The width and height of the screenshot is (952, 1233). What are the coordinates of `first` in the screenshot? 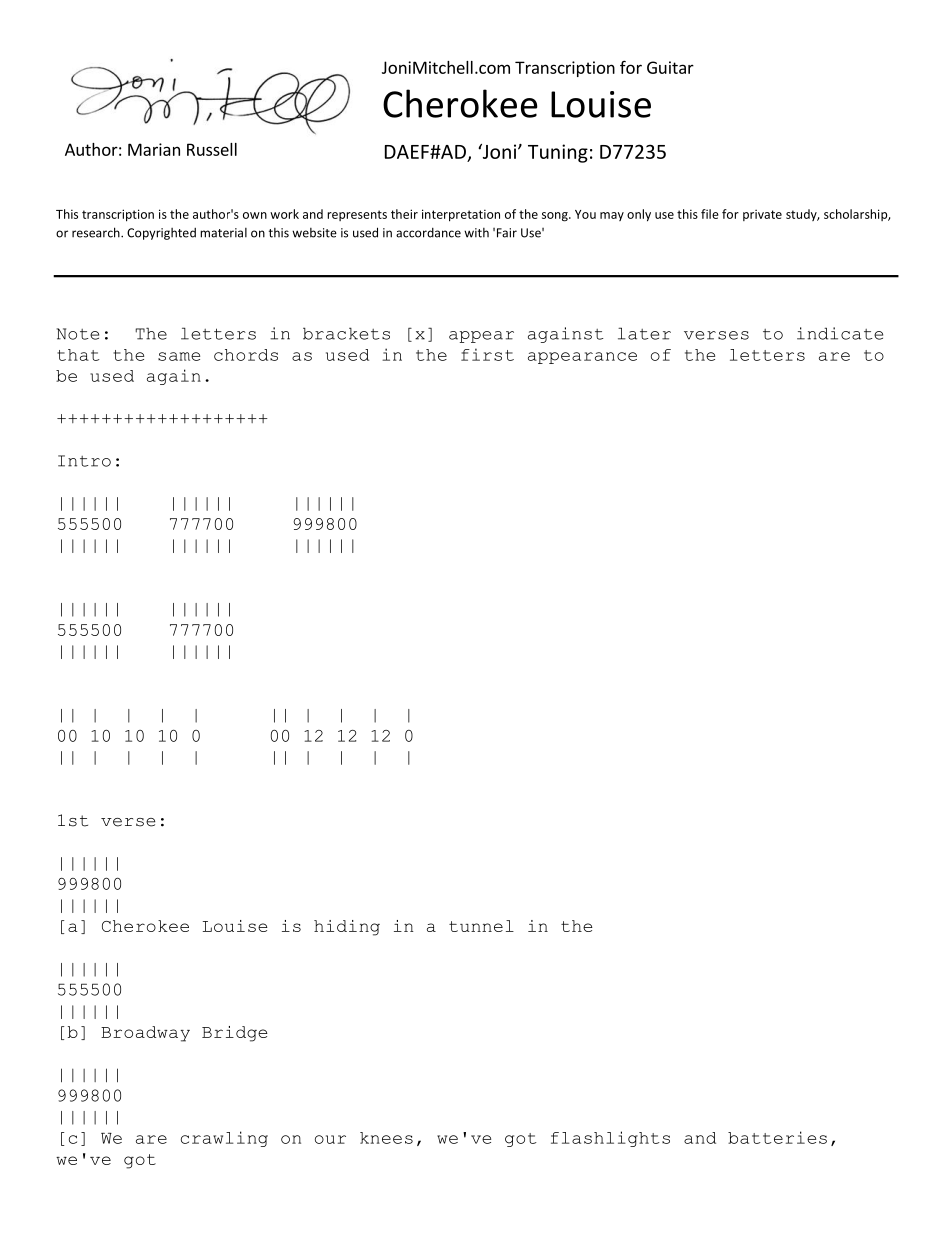 It's located at (487, 354).
